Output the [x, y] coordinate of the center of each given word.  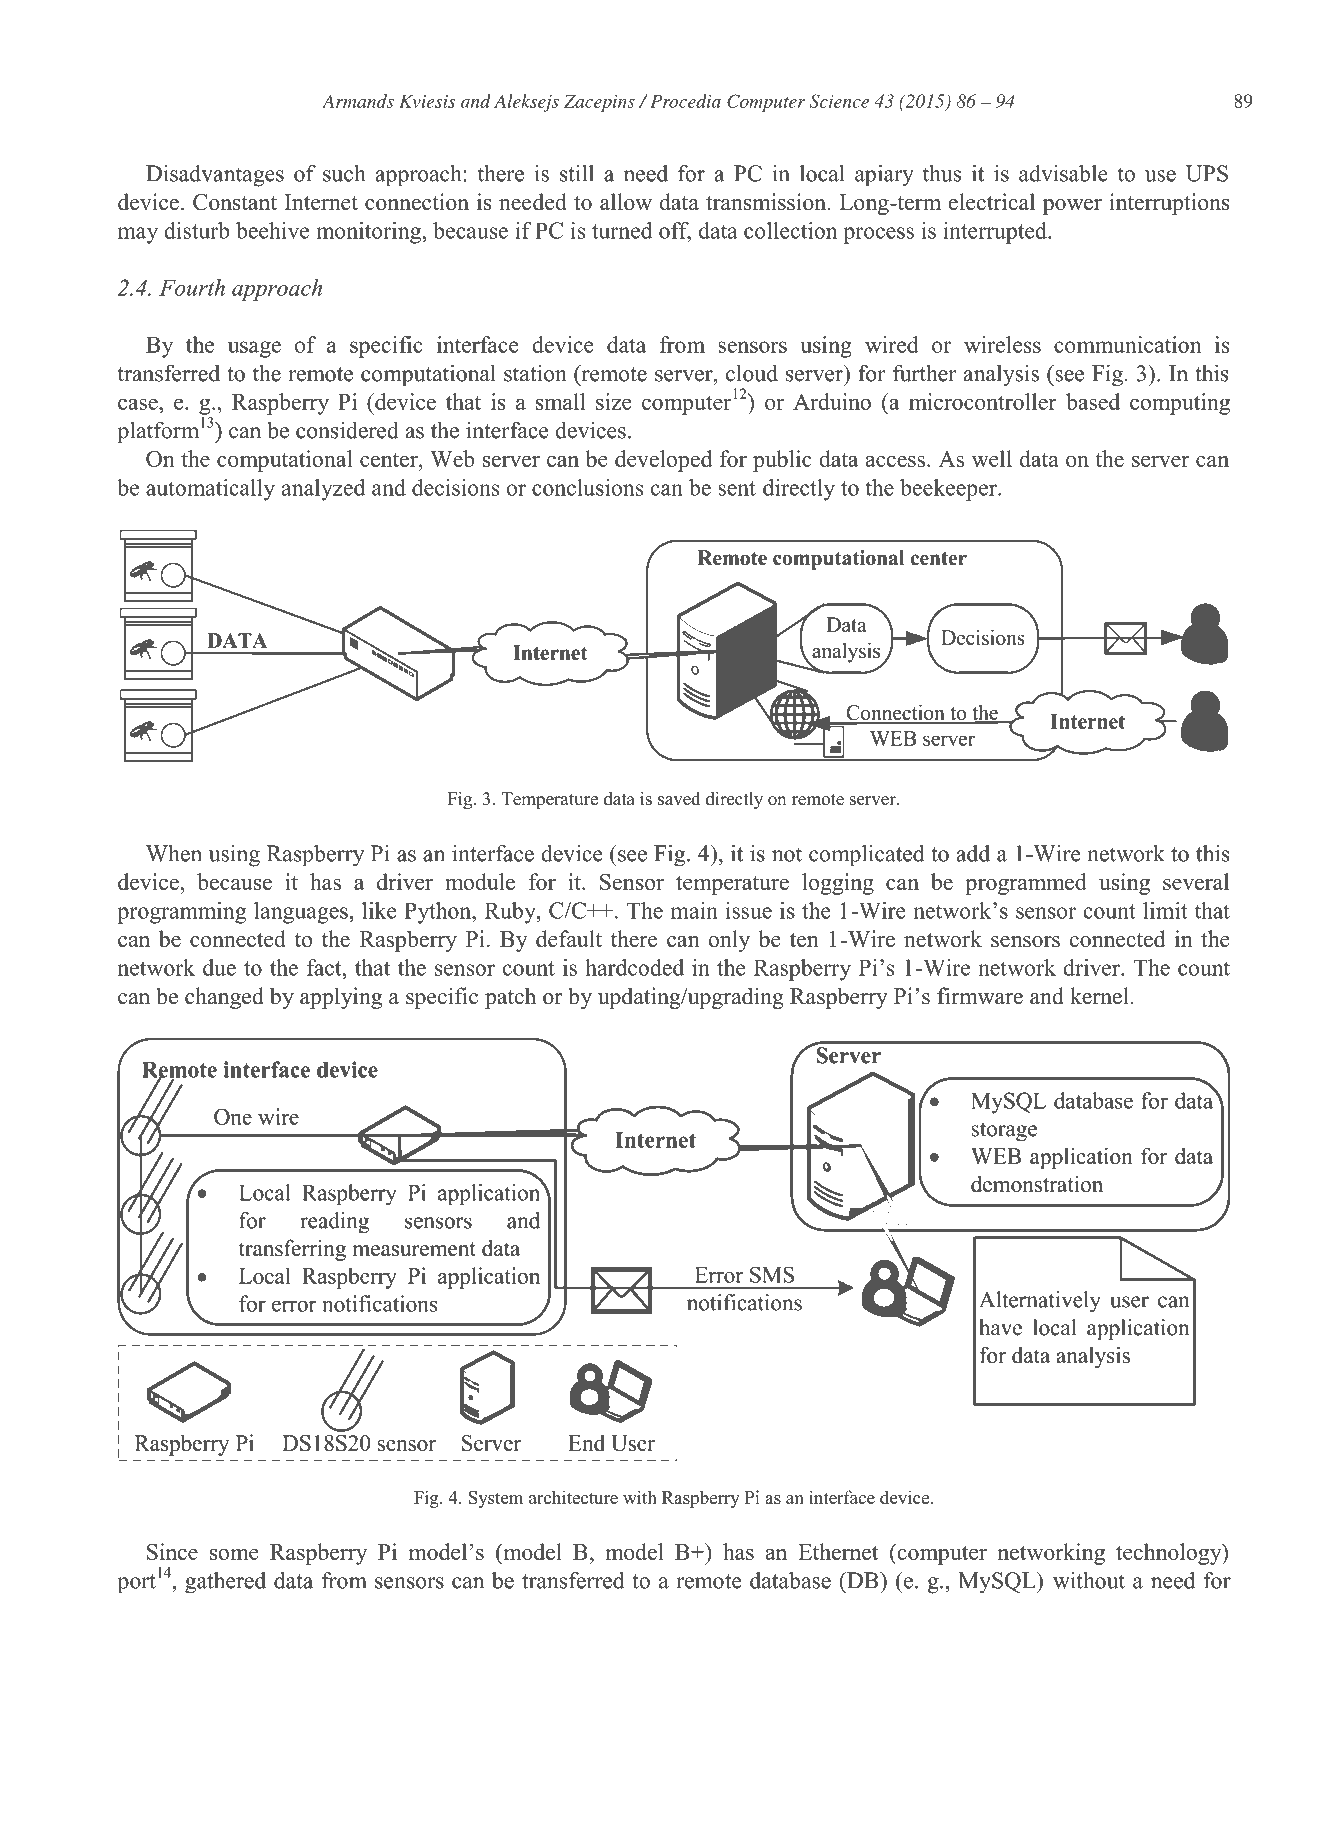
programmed [1026, 884]
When [174, 853]
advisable [1063, 173]
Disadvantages [215, 176]
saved [679, 799]
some [234, 1554]
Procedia [685, 101]
